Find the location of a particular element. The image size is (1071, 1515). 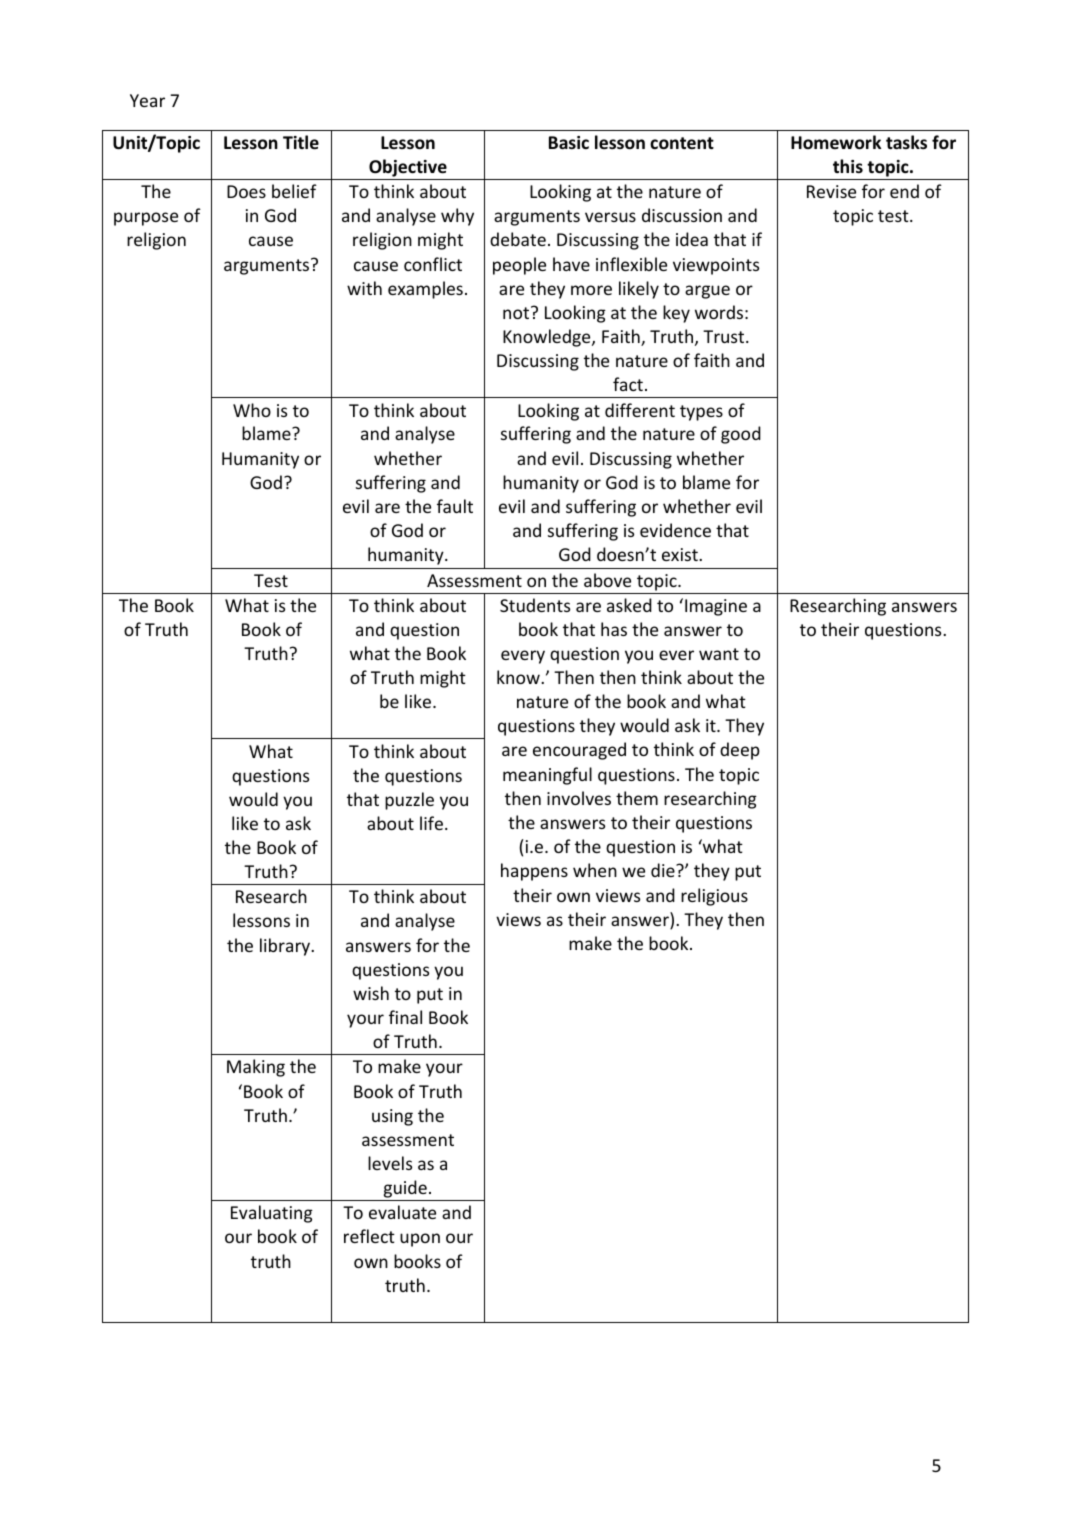

upon is located at coordinates (420, 1240).
